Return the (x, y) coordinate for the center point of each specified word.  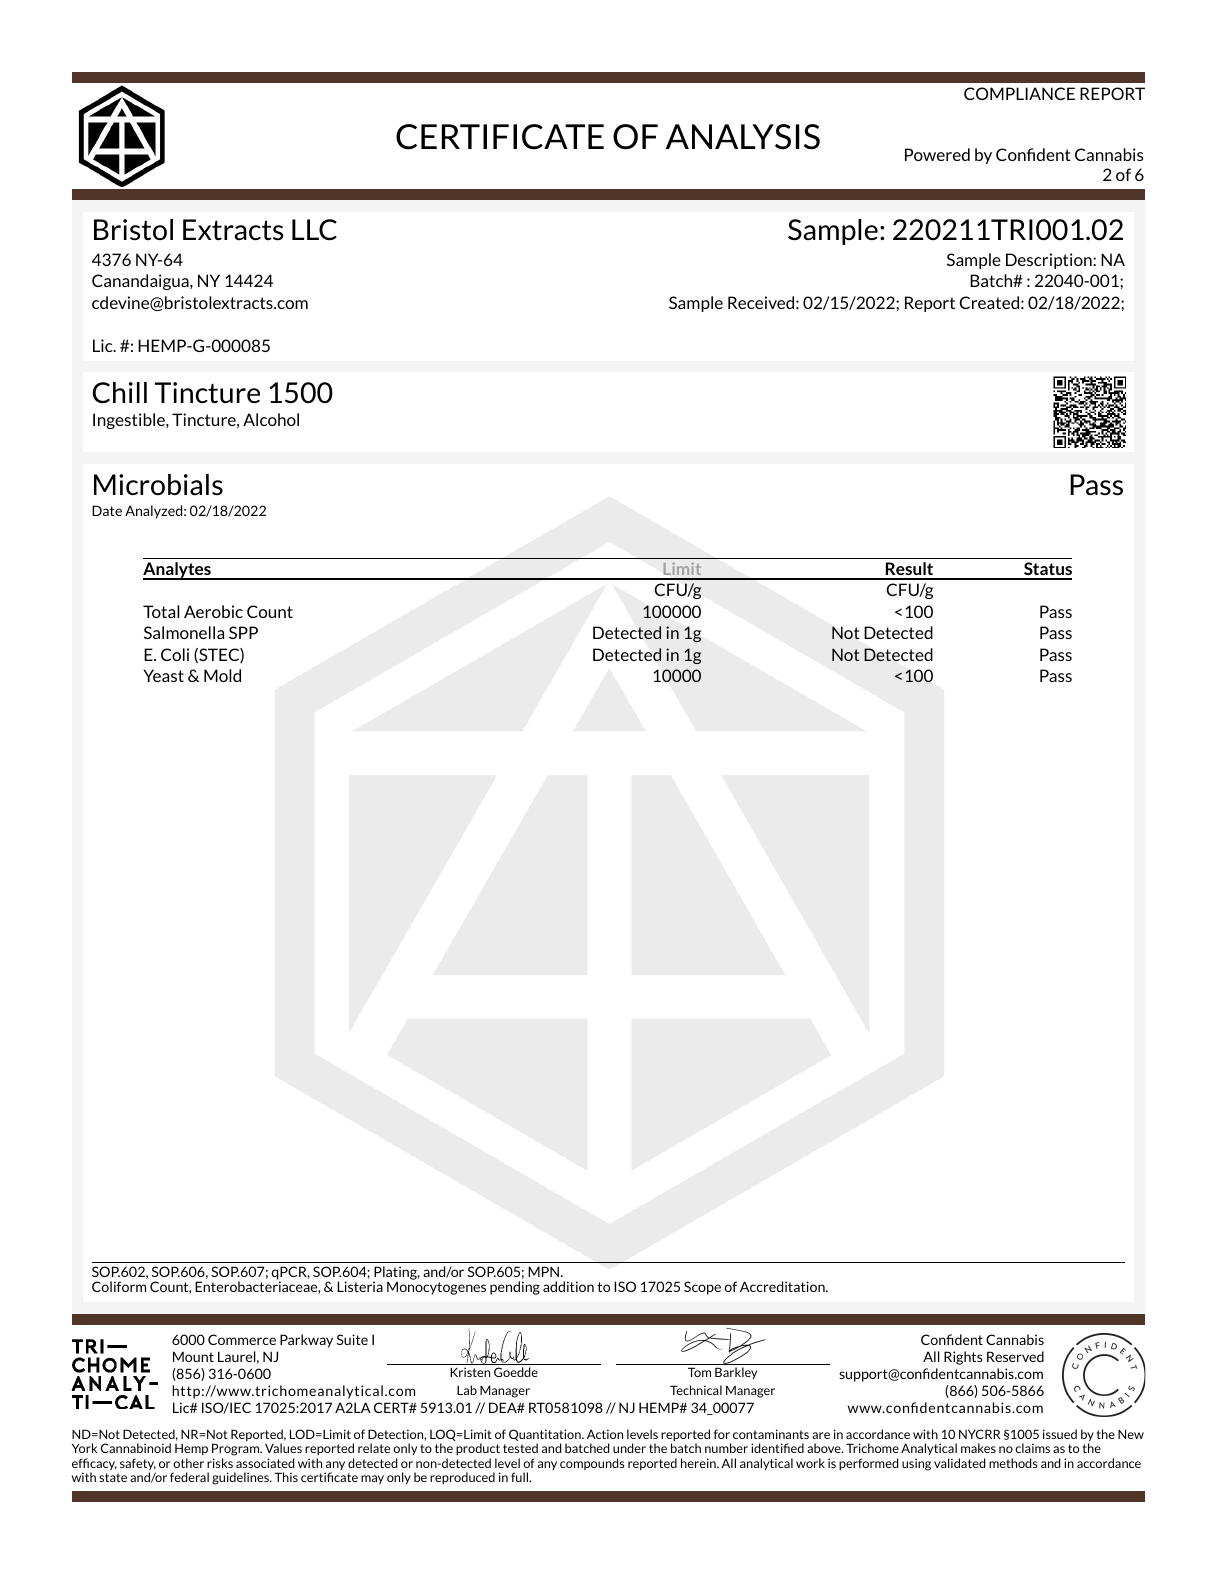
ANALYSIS (743, 137)
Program (237, 1451)
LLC (314, 230)
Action (605, 1434)
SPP (243, 632)
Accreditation (783, 1286)
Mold (222, 675)
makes (978, 1448)
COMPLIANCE (1019, 93)
